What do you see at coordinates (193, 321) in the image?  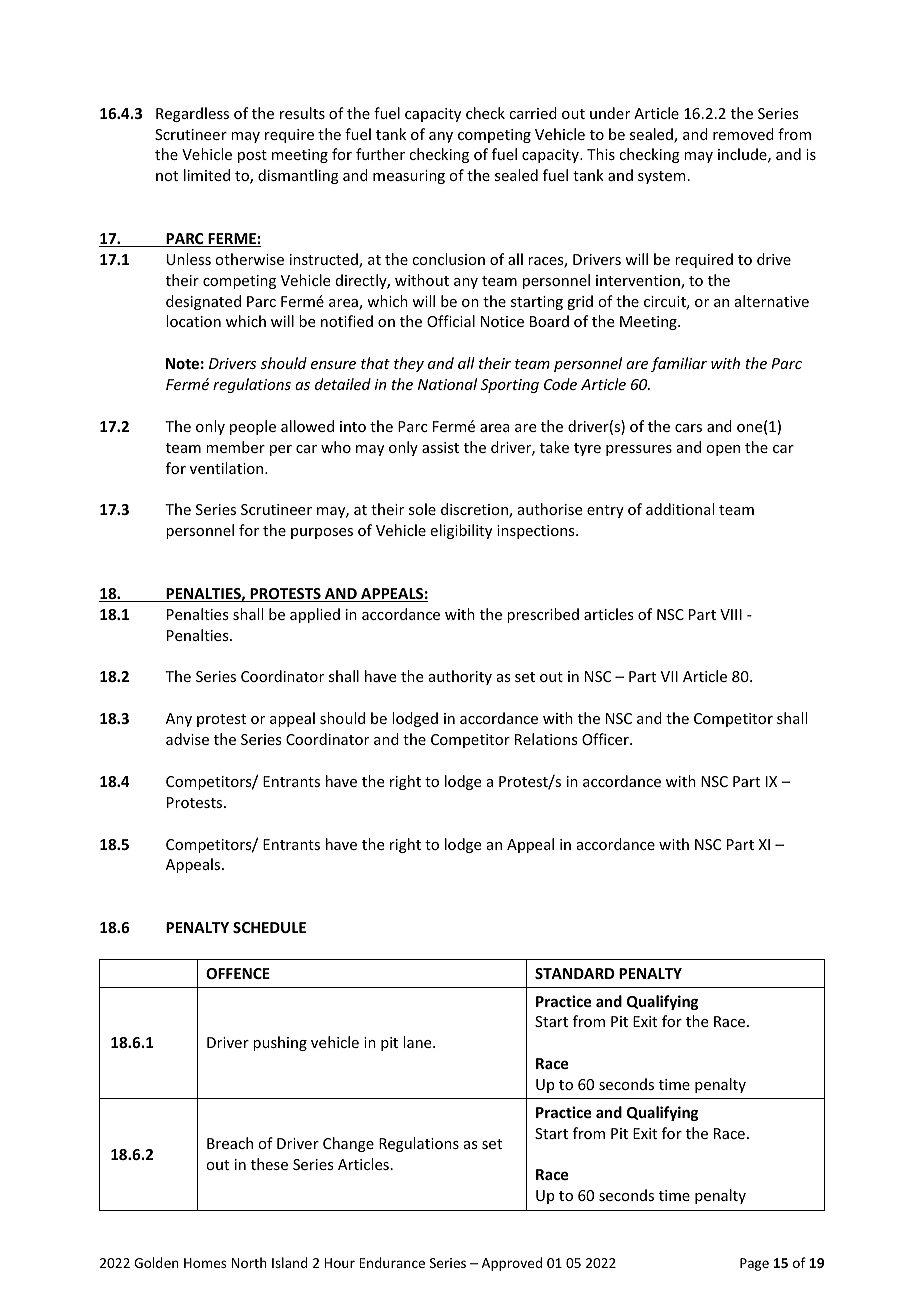 I see `location` at bounding box center [193, 321].
